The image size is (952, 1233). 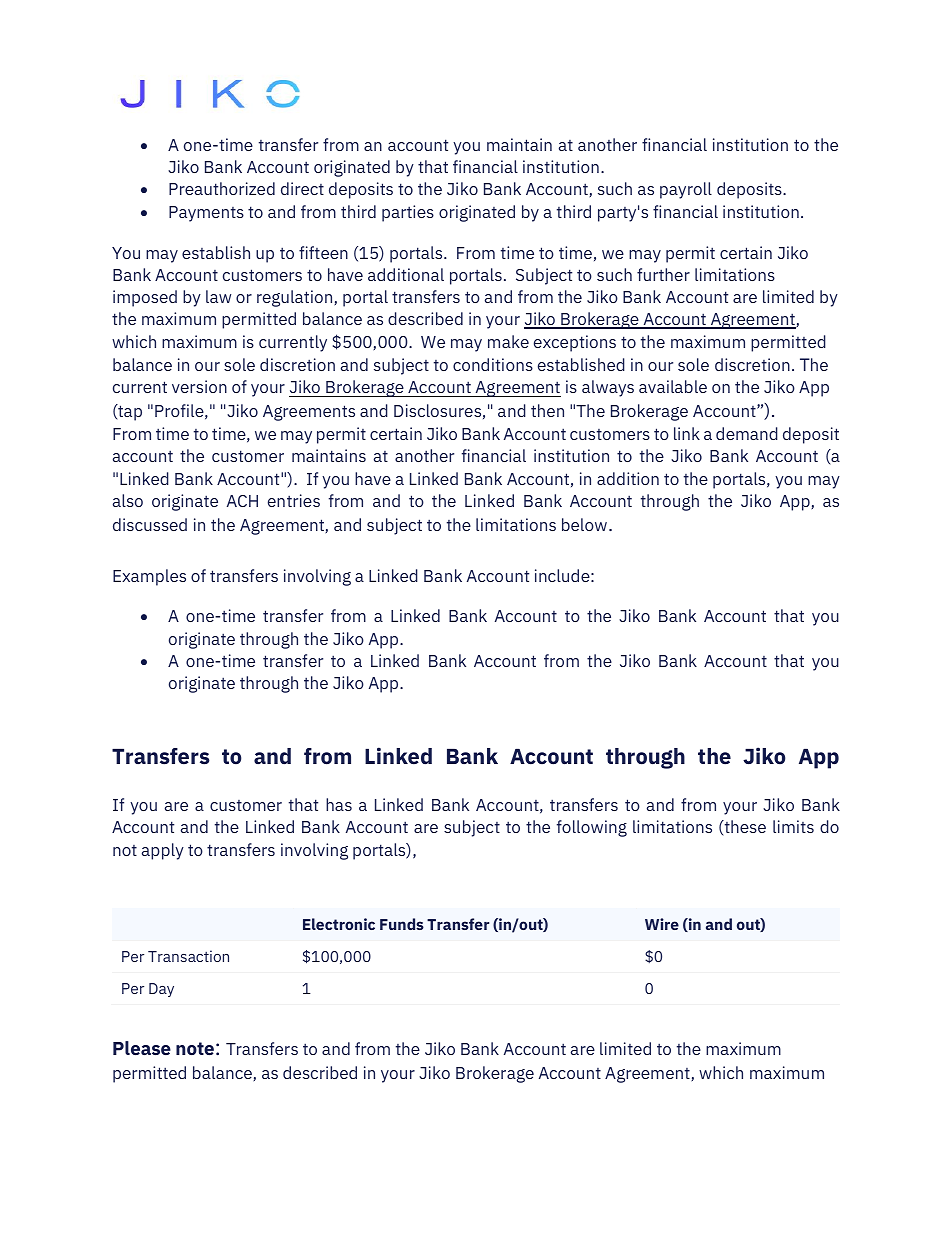 I want to click on apply, so click(x=163, y=851).
